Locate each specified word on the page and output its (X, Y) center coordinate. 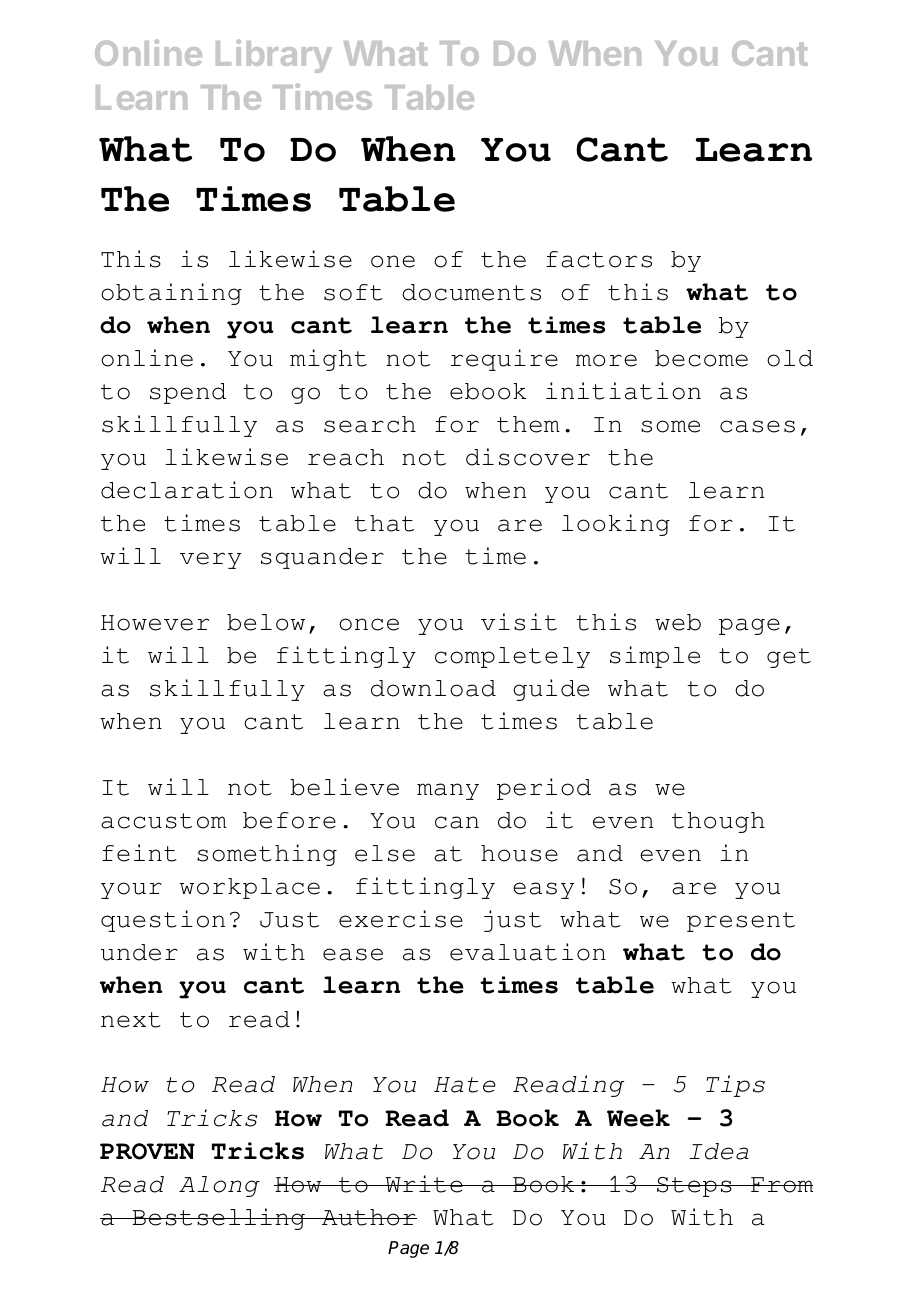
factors (599, 259)
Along (219, 1186)
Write (424, 1184)
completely (512, 657)
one (393, 261)
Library (274, 56)
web (678, 622)
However (155, 623)
